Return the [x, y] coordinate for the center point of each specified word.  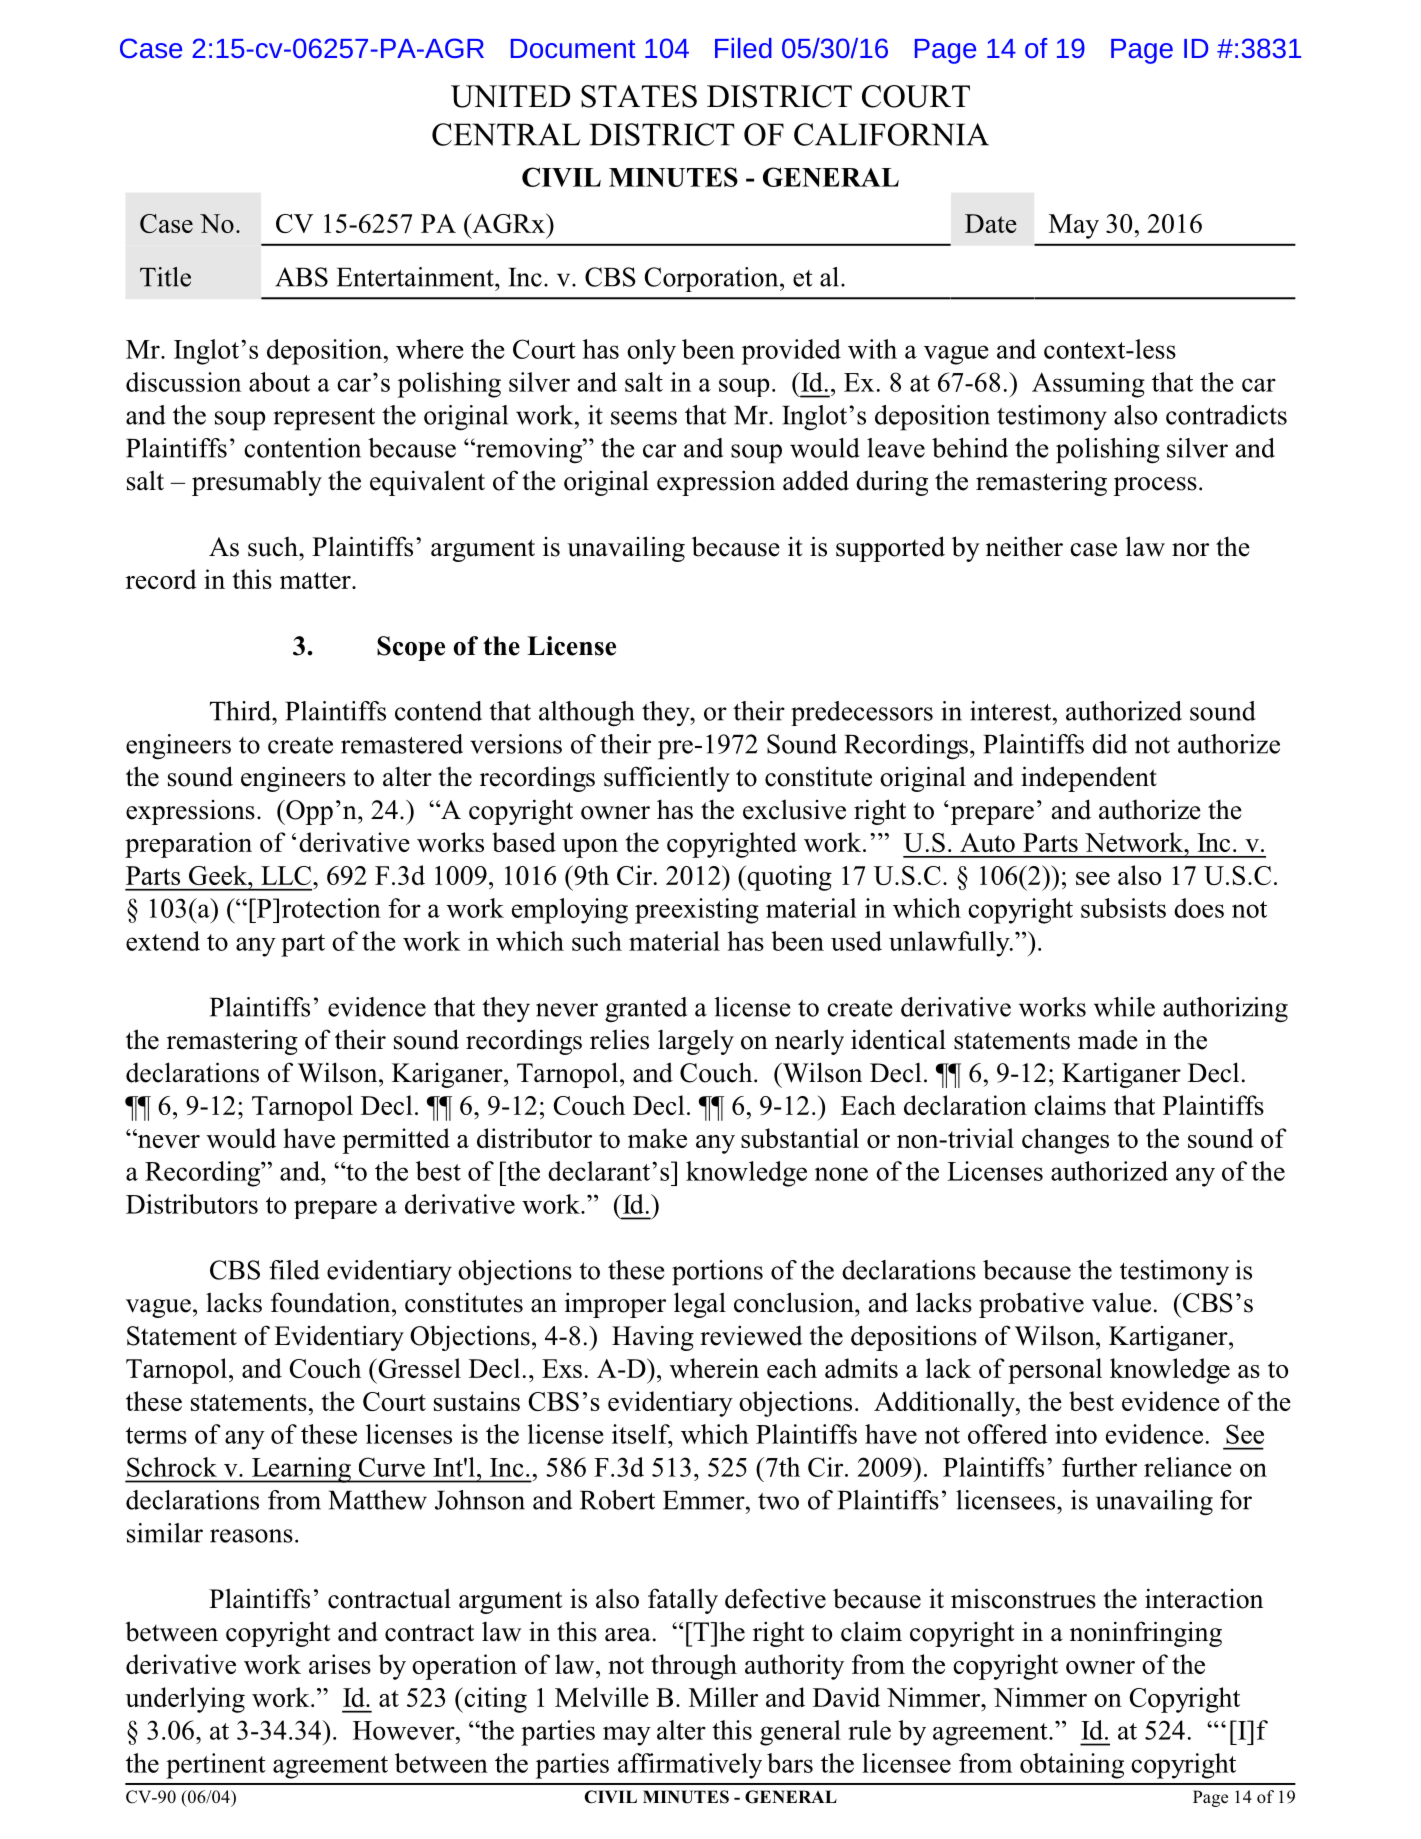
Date [991, 223]
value [1121, 1302]
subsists [1123, 908]
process [1155, 486]
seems [644, 418]
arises [340, 1664]
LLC [286, 875]
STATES [639, 96]
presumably [257, 483]
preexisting [697, 911]
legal [700, 1305]
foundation [332, 1302]
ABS [301, 277]
